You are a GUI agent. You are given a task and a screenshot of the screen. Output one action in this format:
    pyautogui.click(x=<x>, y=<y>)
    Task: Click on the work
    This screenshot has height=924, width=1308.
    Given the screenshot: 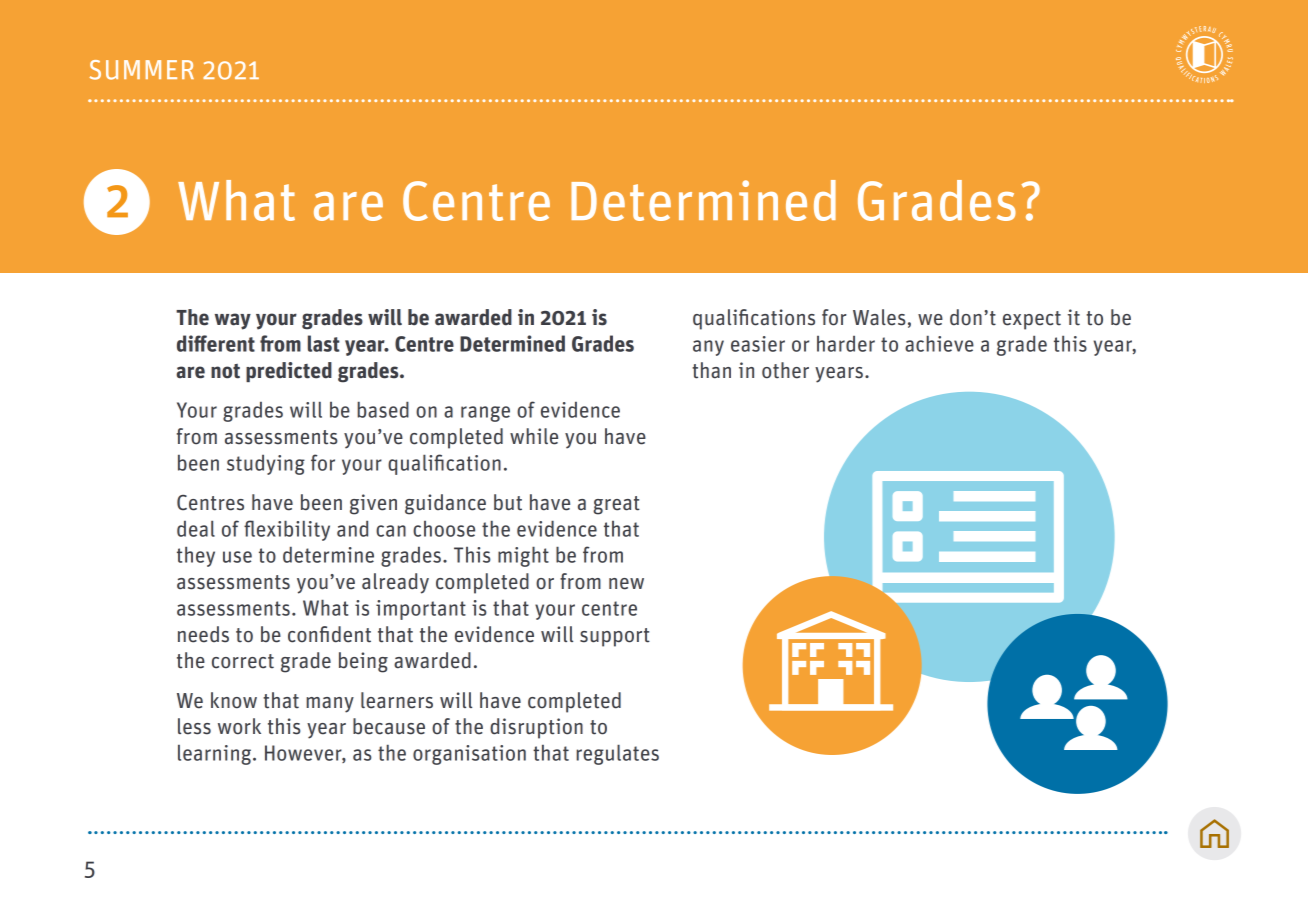 What is the action you would take?
    pyautogui.click(x=239, y=726)
